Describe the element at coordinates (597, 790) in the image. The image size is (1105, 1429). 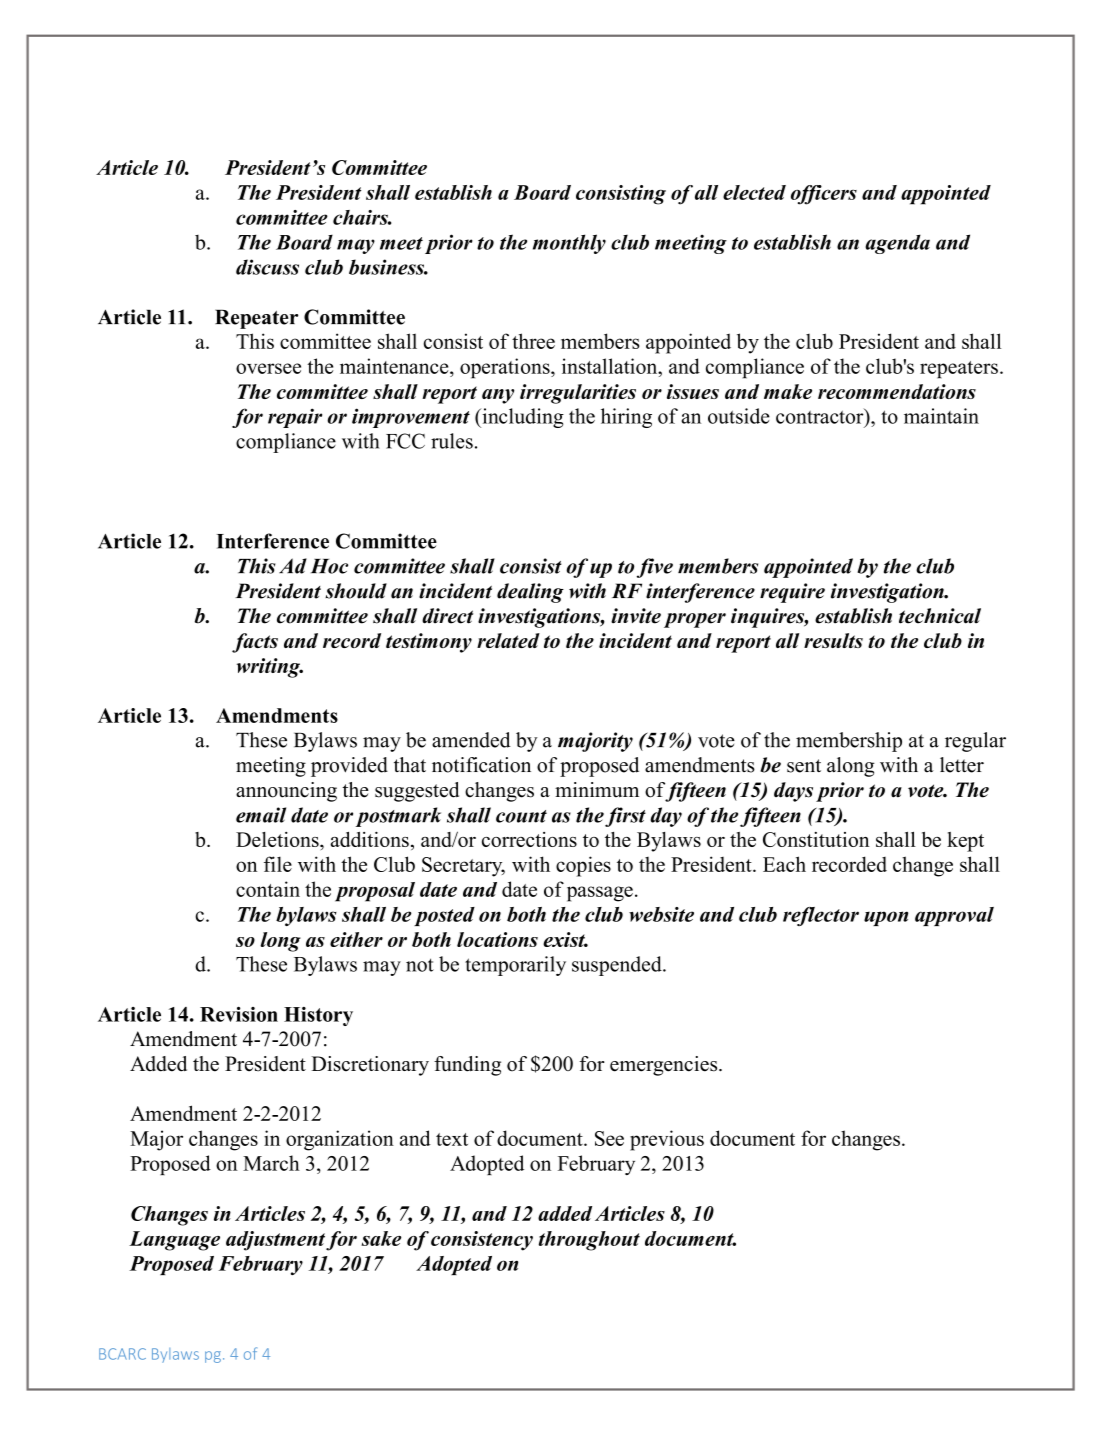
I see `minimum` at that location.
